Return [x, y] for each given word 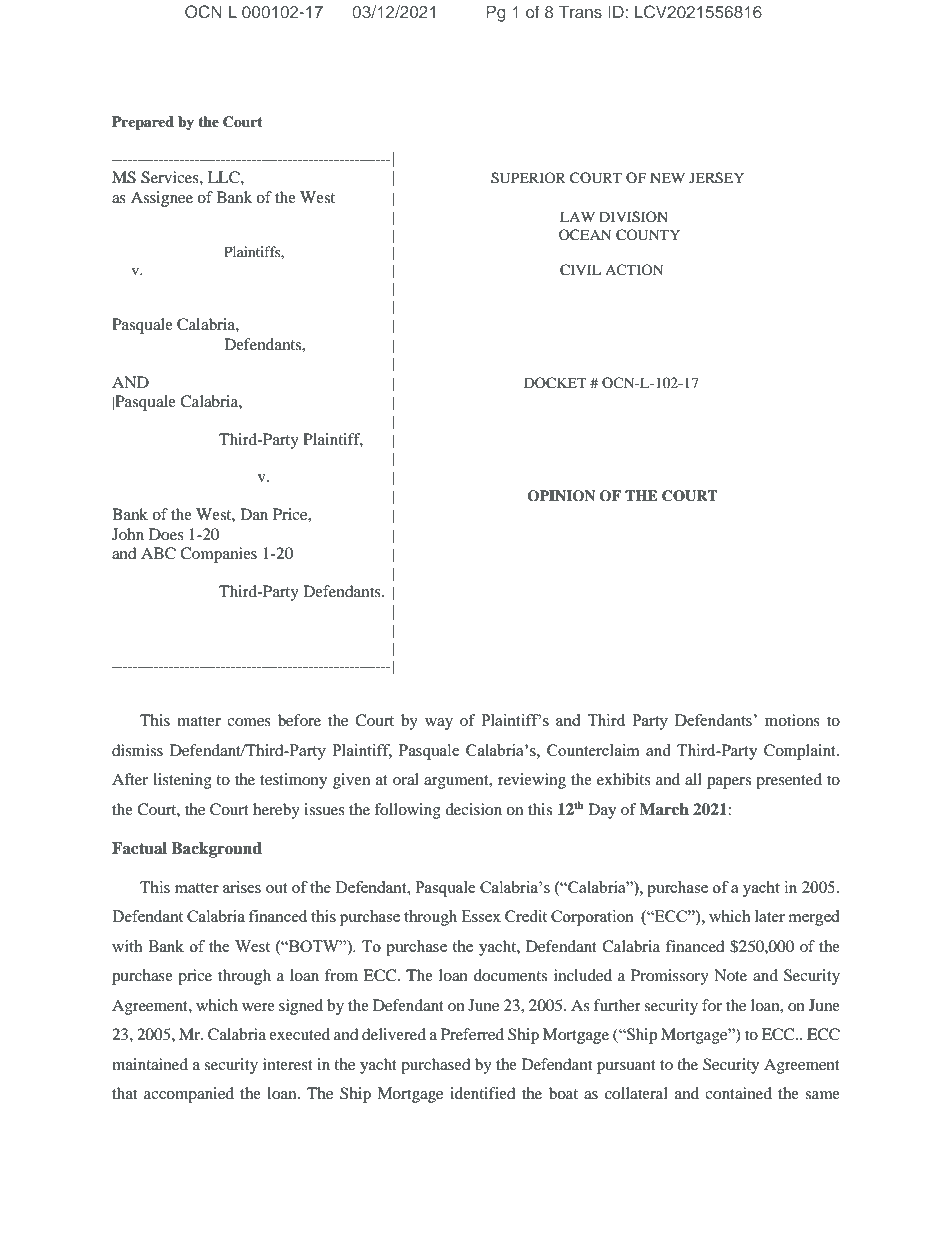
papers [729, 783]
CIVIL [580, 270]
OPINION [561, 496]
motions [792, 720]
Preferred [472, 1034]
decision [473, 809]
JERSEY [716, 178]
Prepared [143, 123]
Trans [580, 11]
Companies [218, 555]
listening [182, 781]
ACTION [634, 269]
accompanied [189, 1095]
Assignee [162, 199]
